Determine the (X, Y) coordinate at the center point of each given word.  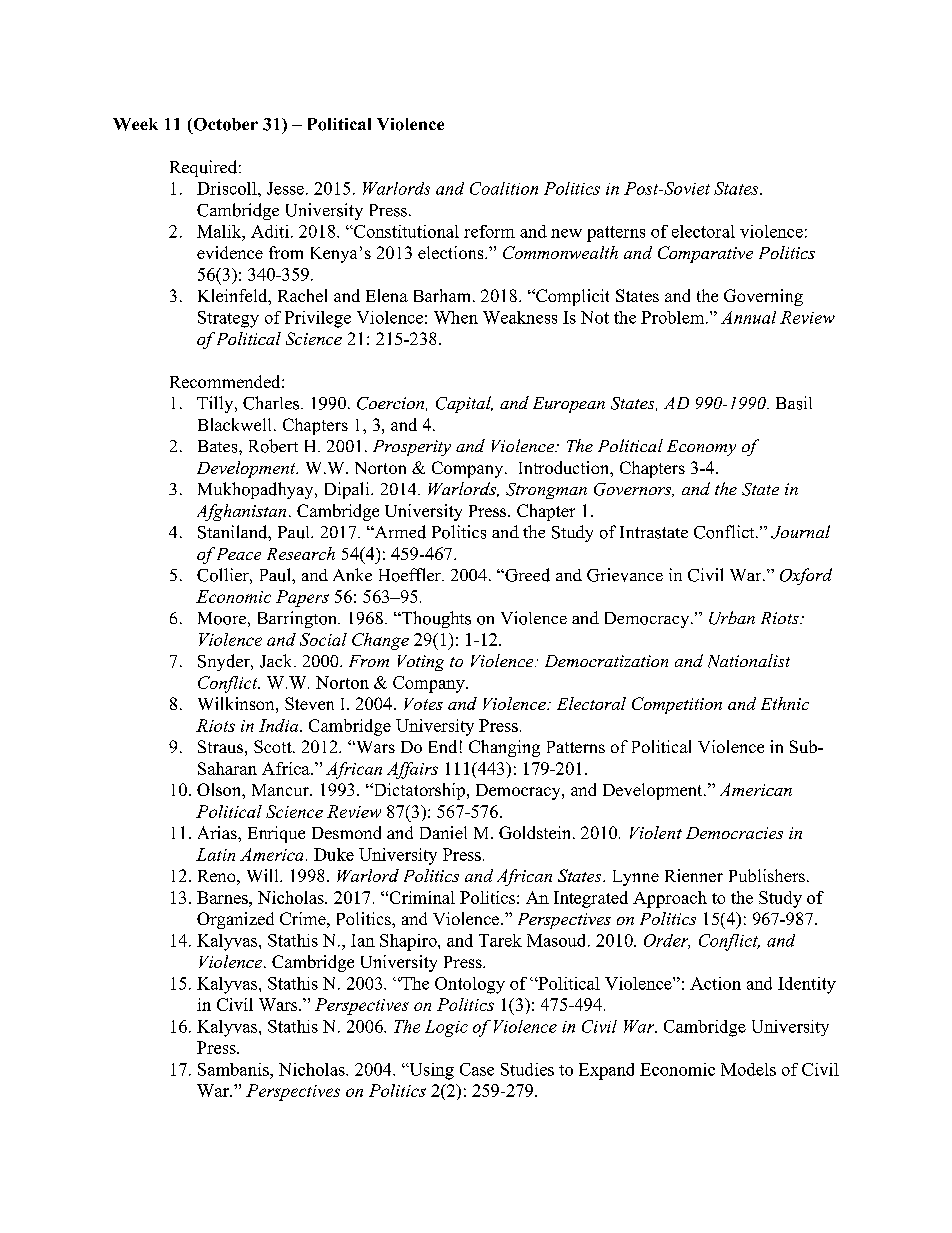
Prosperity (412, 448)
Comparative (705, 254)
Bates (219, 446)
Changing (504, 748)
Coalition (504, 188)
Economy (701, 448)
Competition (677, 705)
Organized (235, 920)
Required (205, 168)
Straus (220, 746)
